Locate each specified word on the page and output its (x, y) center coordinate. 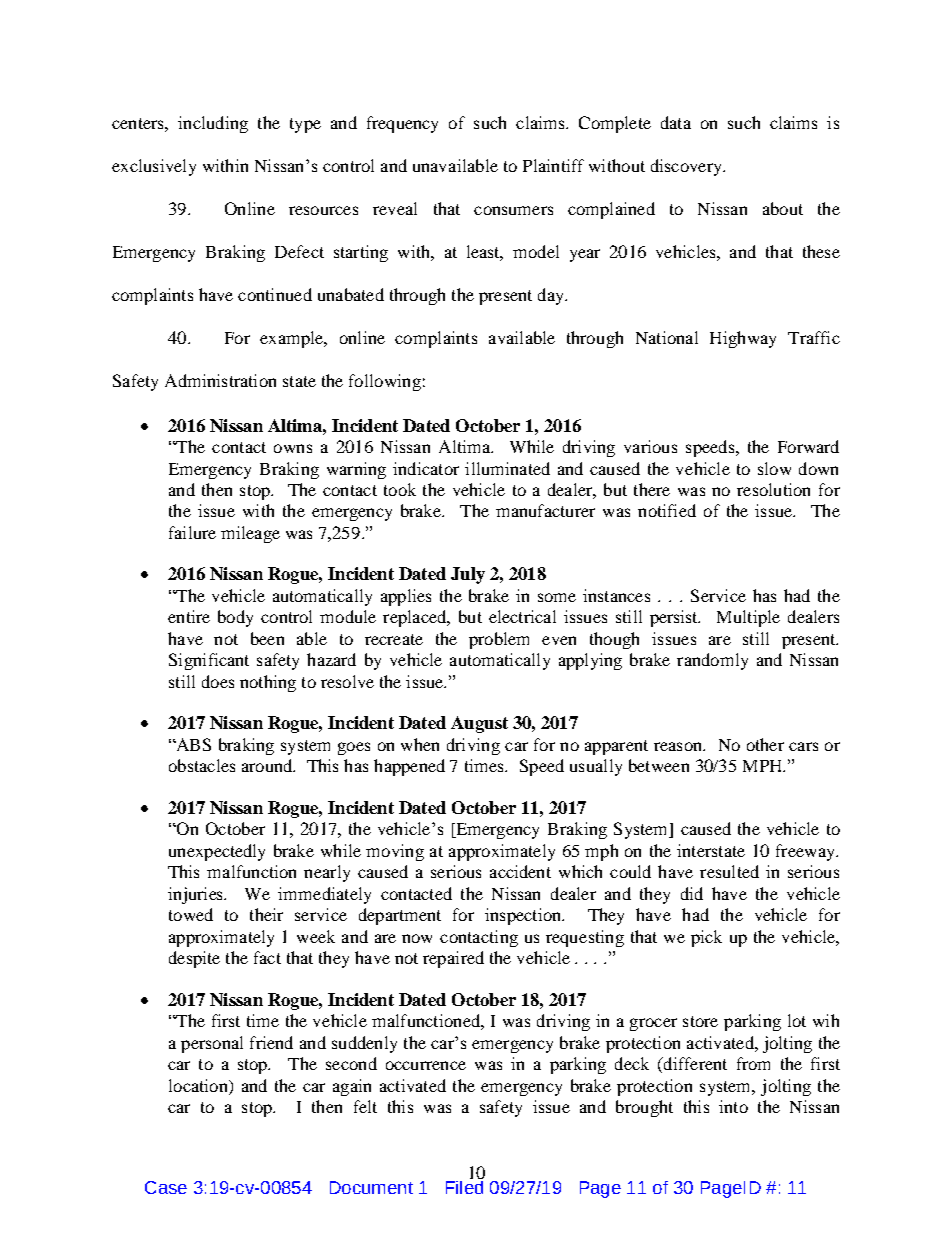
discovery (687, 167)
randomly (712, 661)
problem (499, 640)
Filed (464, 1186)
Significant (209, 661)
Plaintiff (553, 165)
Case (166, 1187)
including (213, 124)
